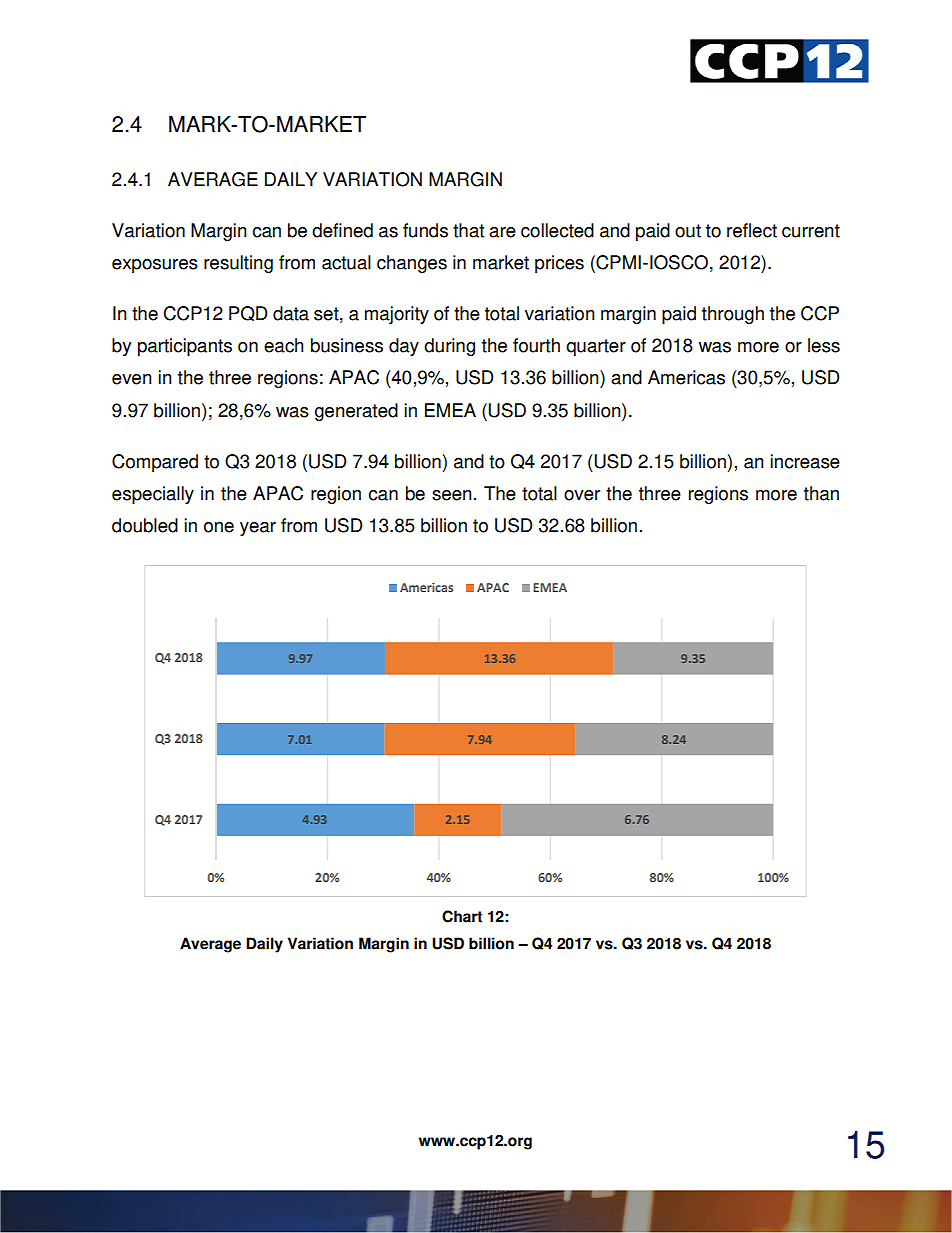 The image size is (952, 1233). Describe the element at coordinates (145, 525) in the screenshot. I see `doubled` at that location.
